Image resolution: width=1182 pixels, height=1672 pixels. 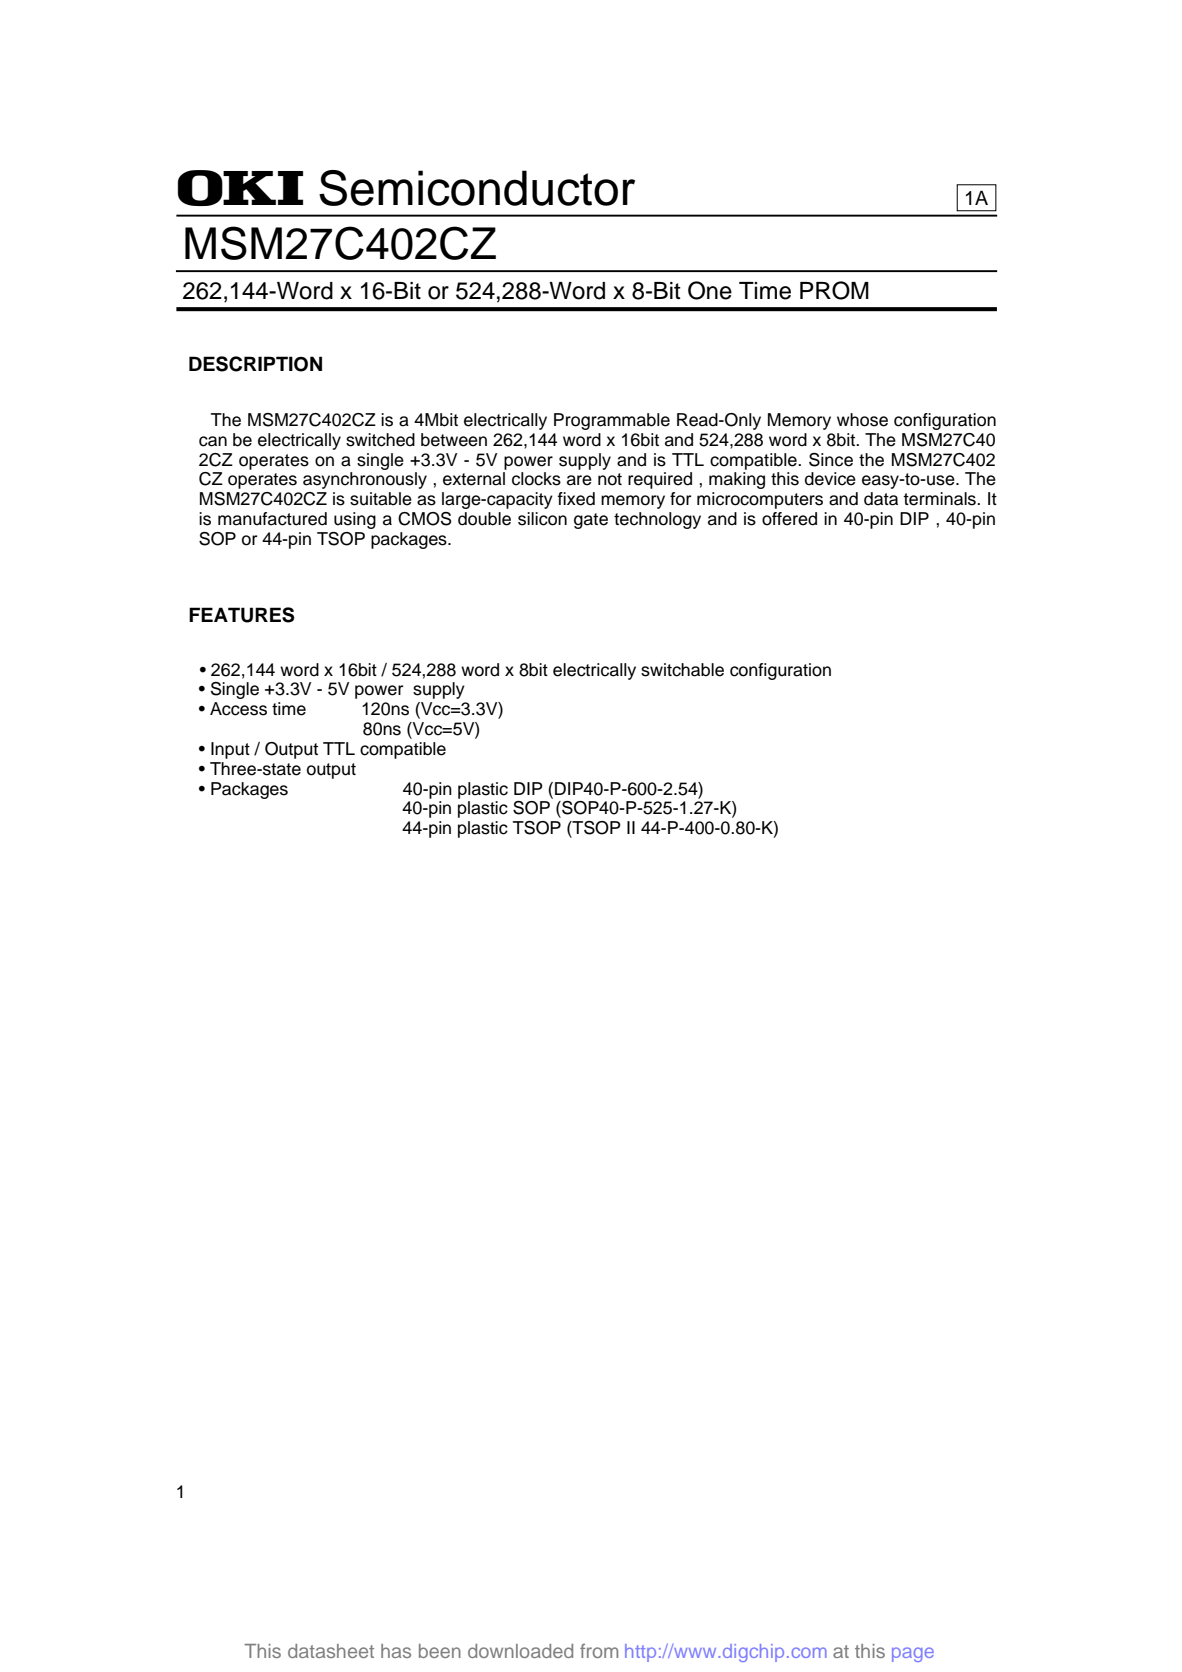 What do you see at coordinates (255, 364) in the document?
I see `DESCRIPTION` at bounding box center [255, 364].
